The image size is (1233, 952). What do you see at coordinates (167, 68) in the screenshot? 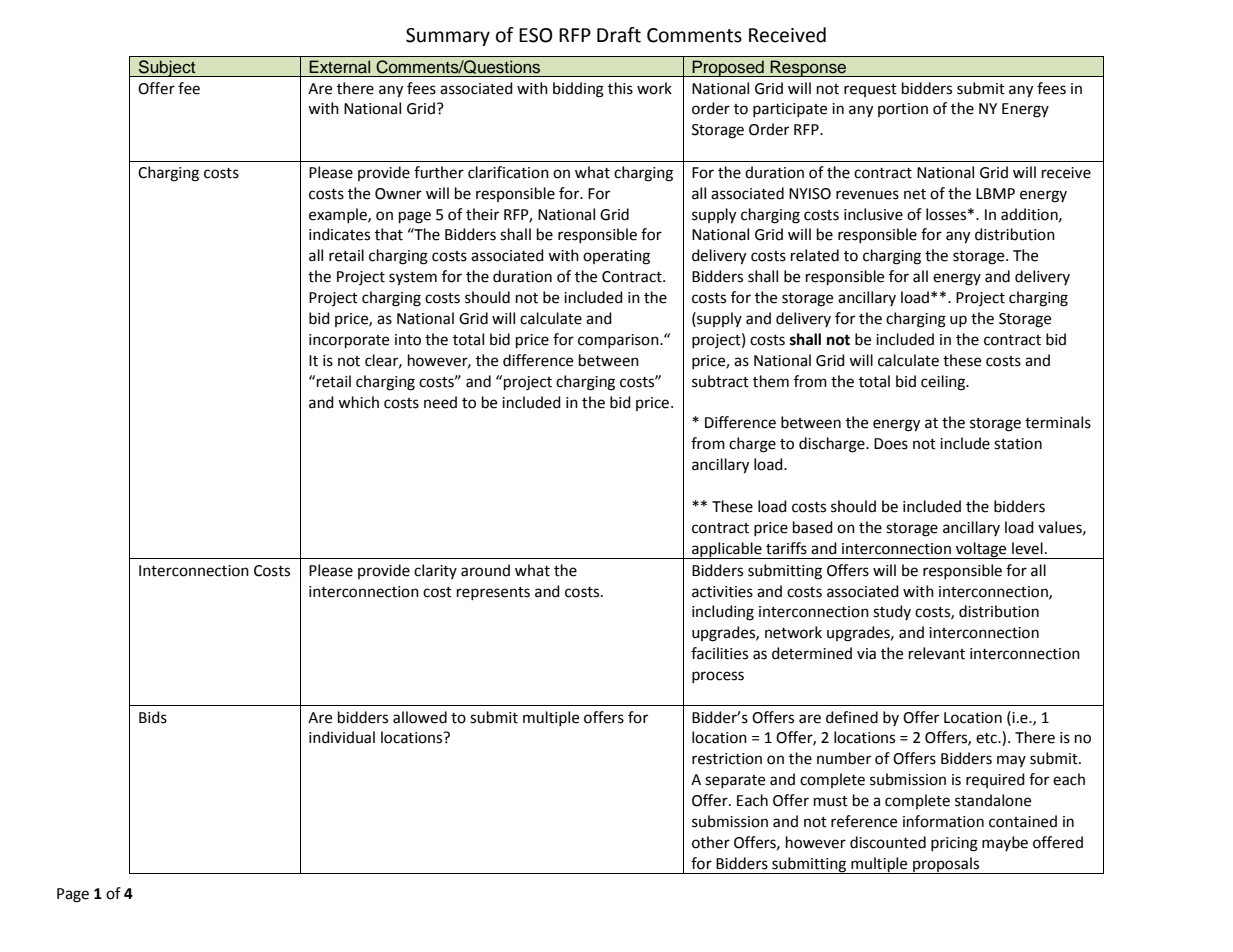
I see `Subject` at bounding box center [167, 68].
